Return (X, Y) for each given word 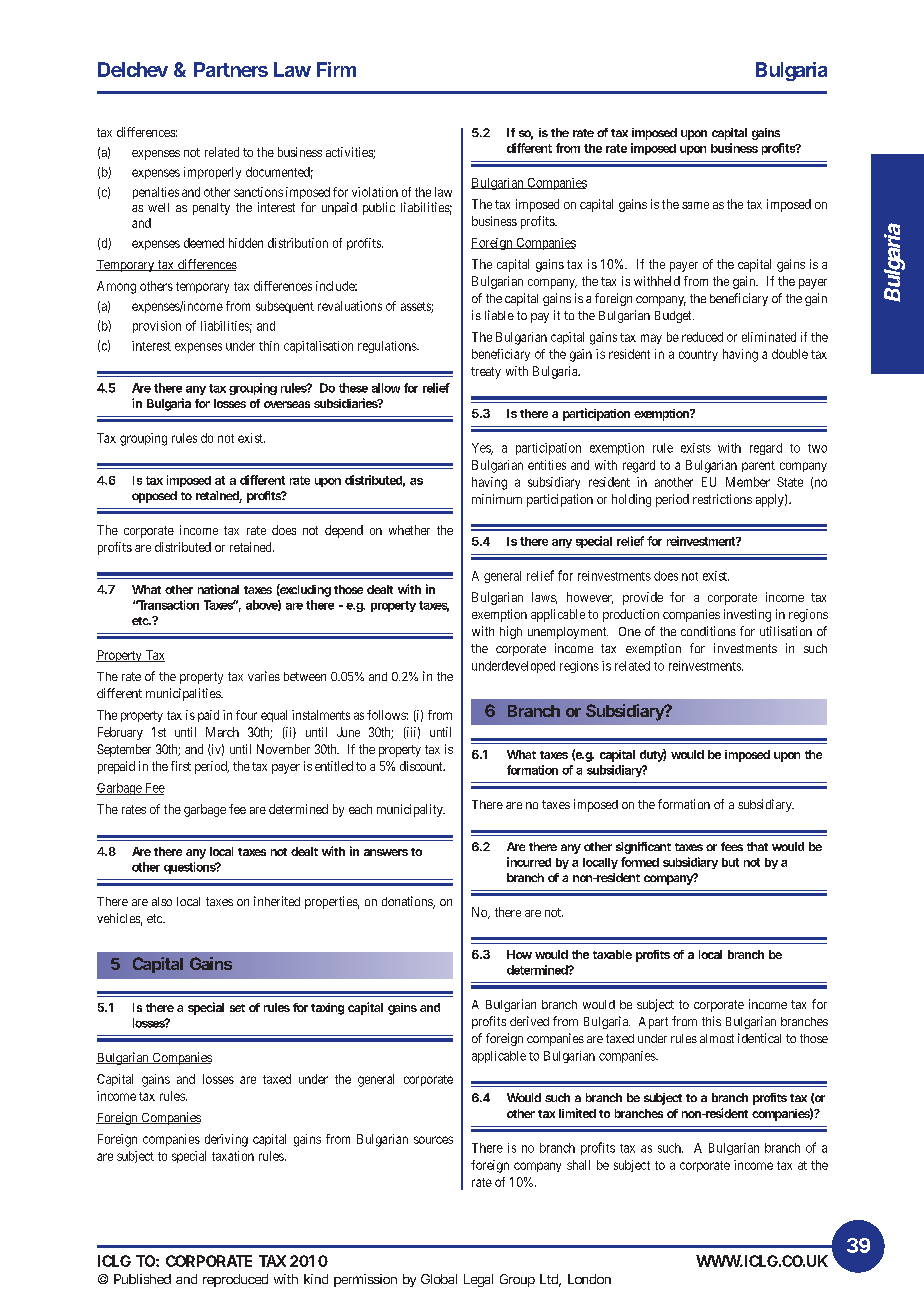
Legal (478, 1280)
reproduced (235, 1280)
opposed (154, 497)
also (162, 901)
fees (732, 846)
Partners (231, 69)
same (695, 205)
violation (375, 192)
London (589, 1279)
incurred (529, 862)
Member (748, 482)
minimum (497, 499)
